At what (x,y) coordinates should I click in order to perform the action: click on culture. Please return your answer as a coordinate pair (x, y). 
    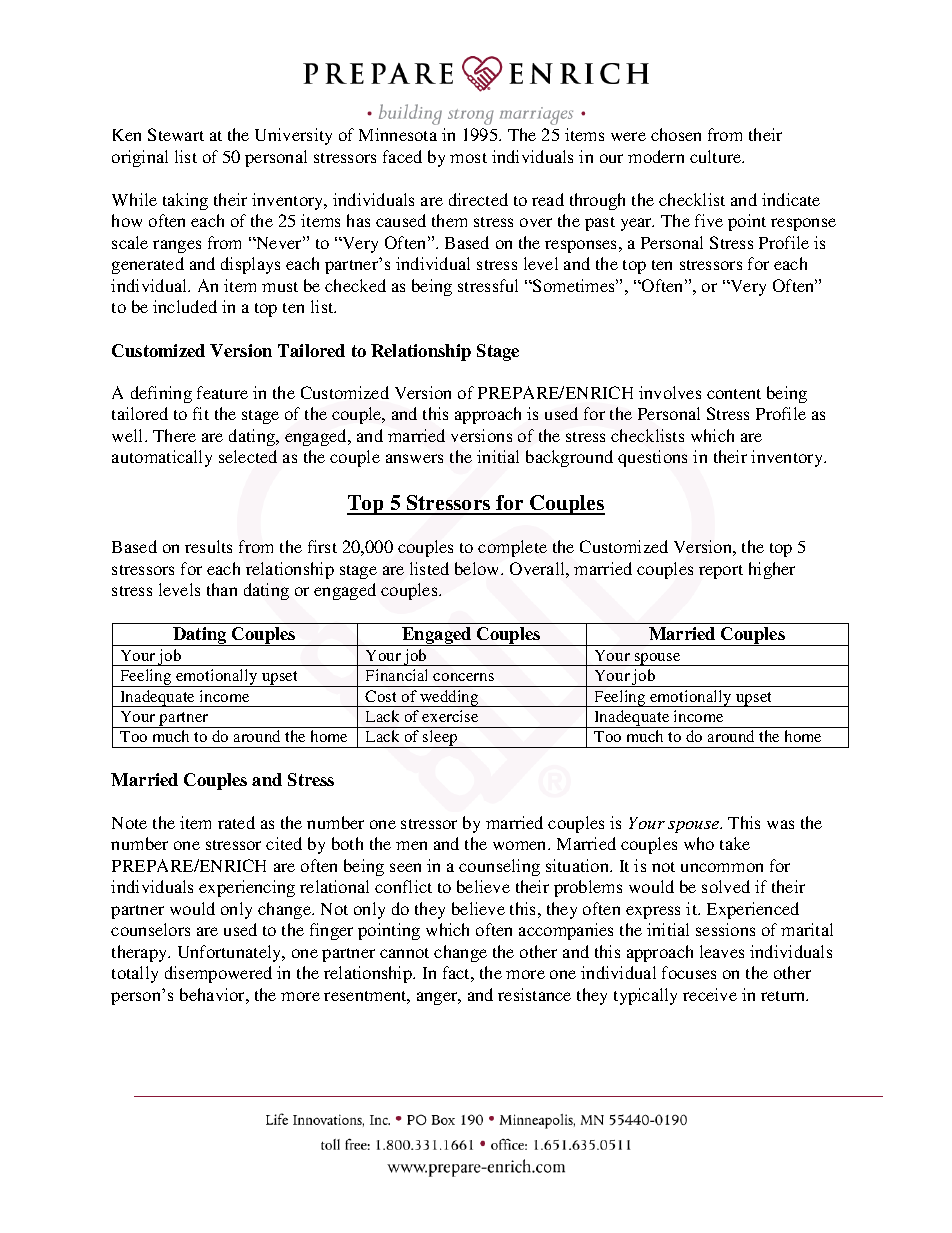
    Looking at the image, I should click on (717, 156).
